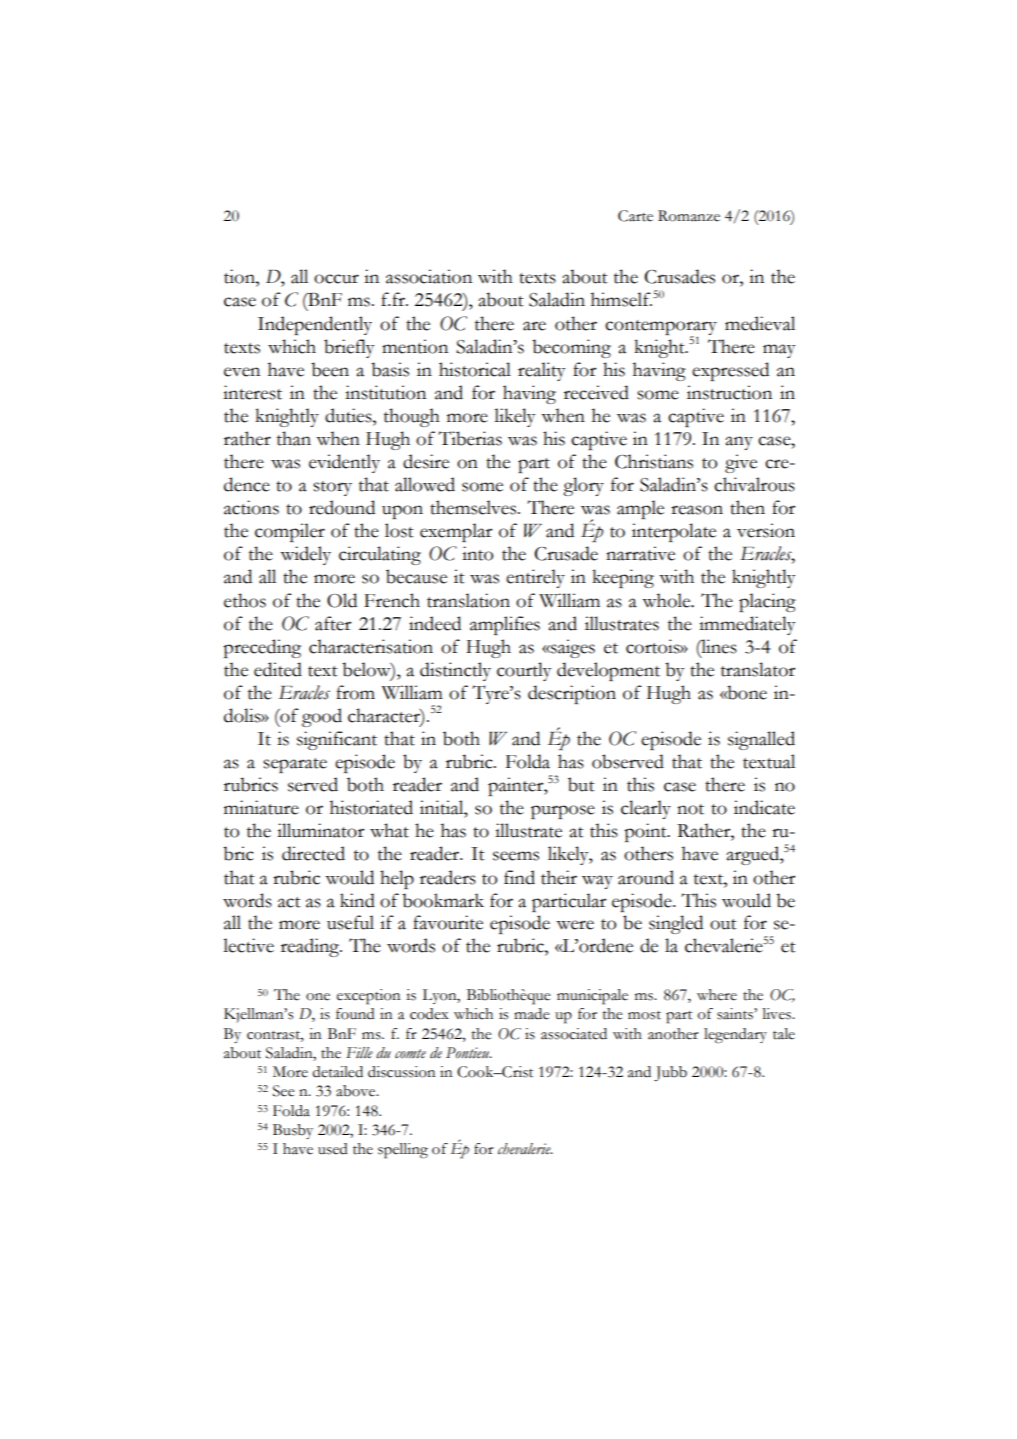  What do you see at coordinates (524, 671) in the page?
I see `courtly` at bounding box center [524, 671].
